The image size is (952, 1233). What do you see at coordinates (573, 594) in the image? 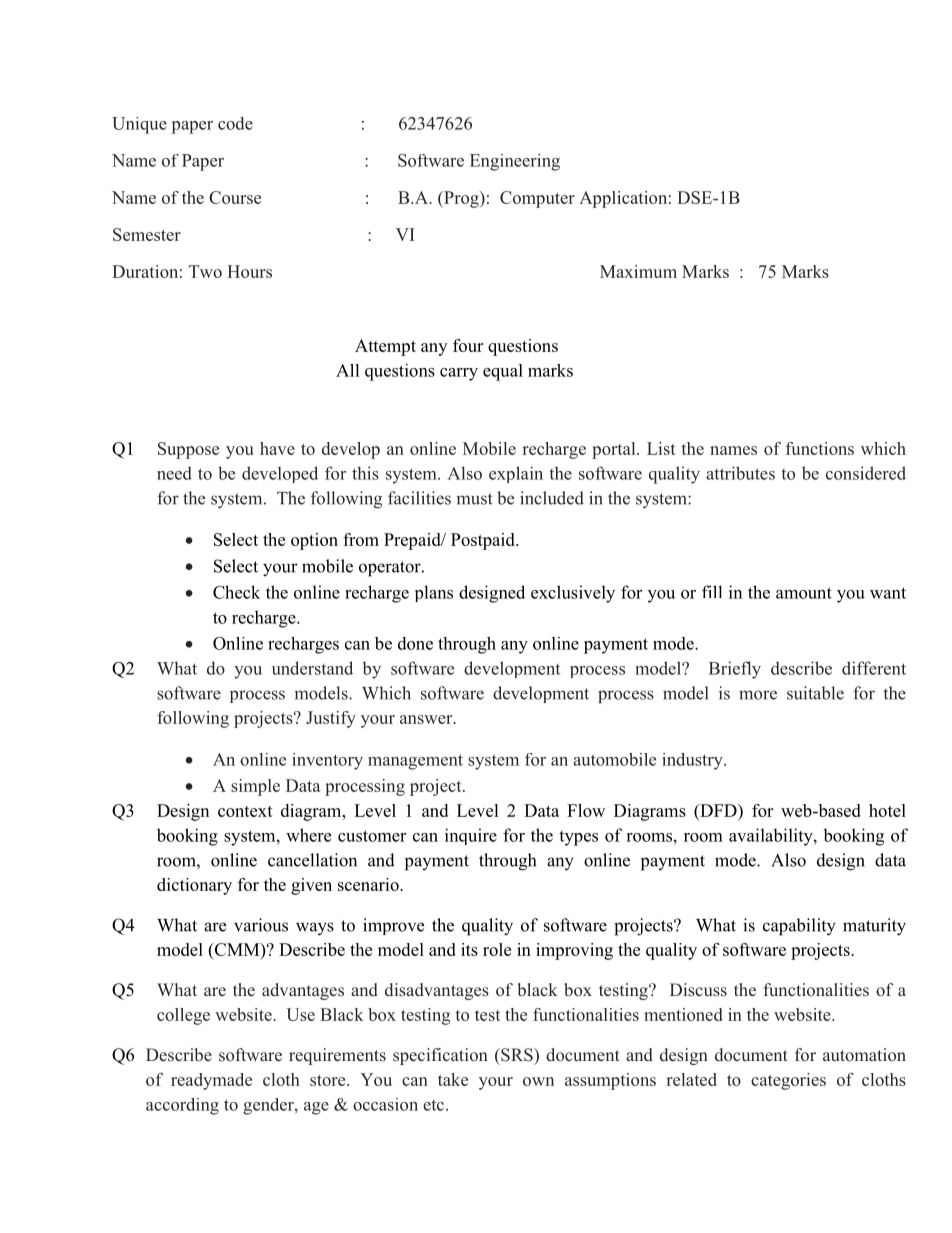
I see `exclusively` at bounding box center [573, 594].
